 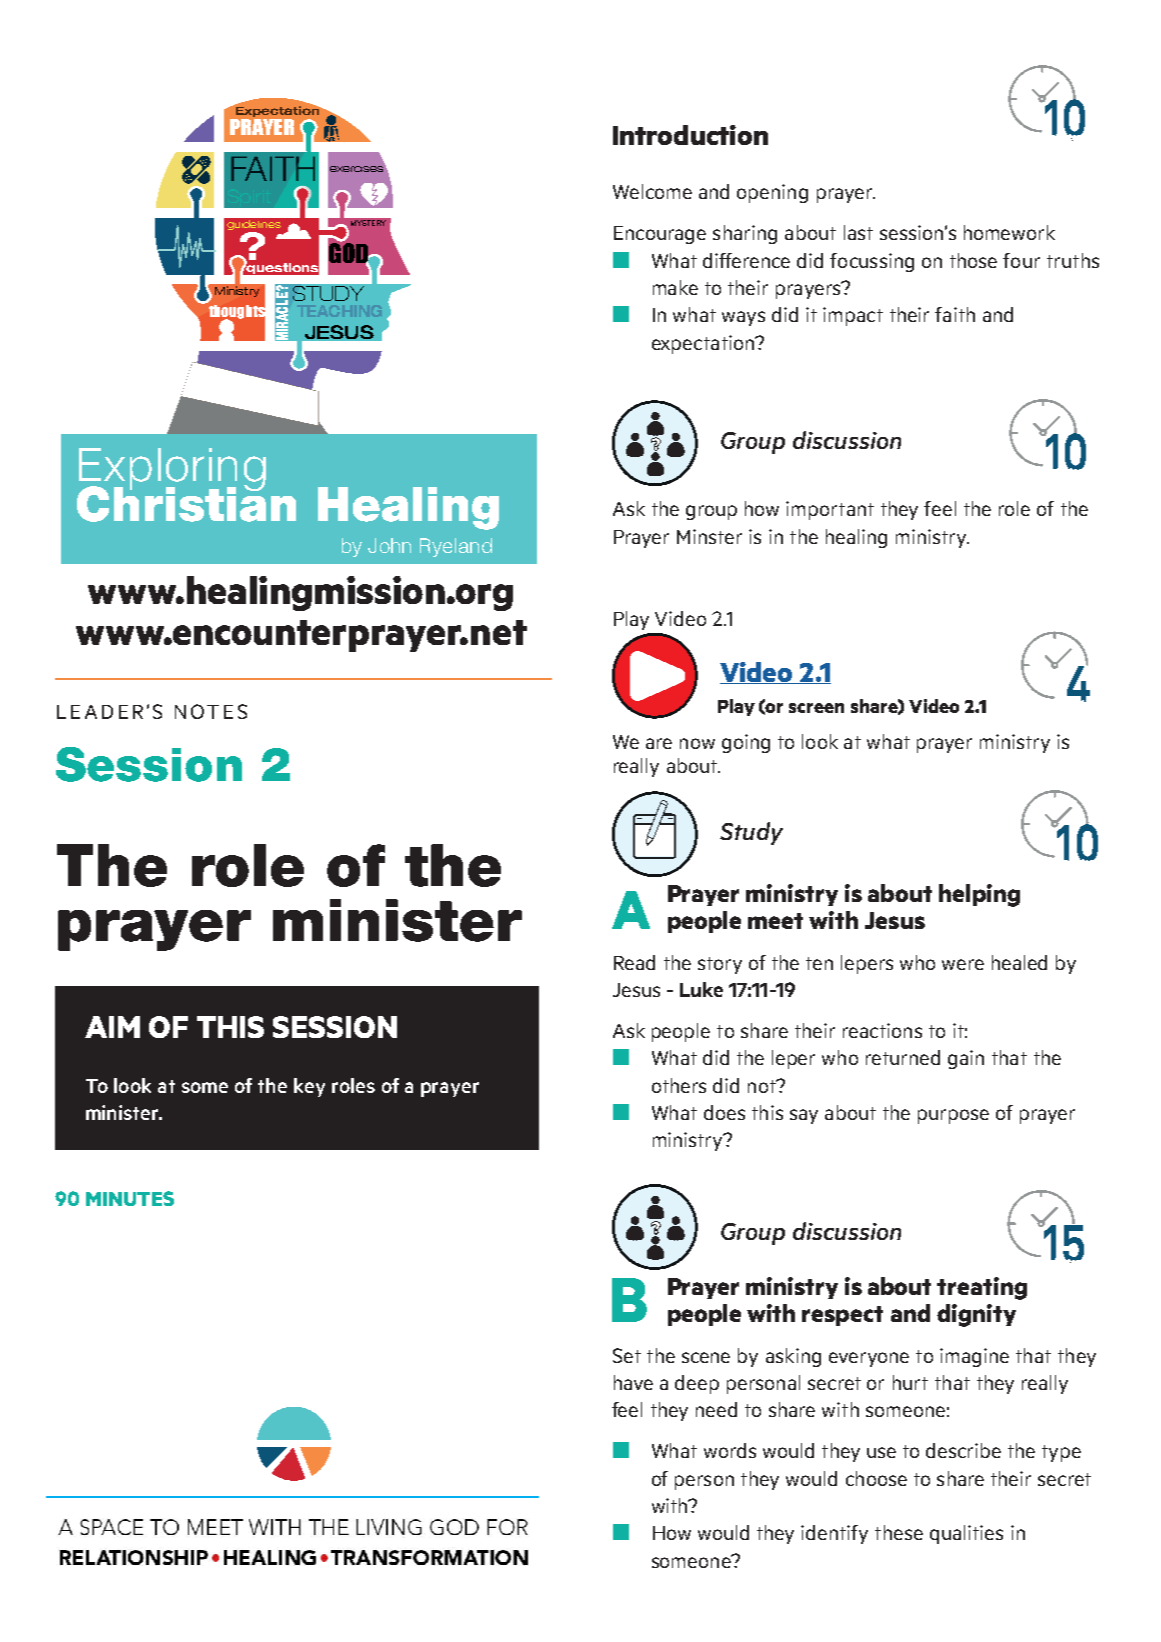 I want to click on homework, so click(x=1009, y=232).
